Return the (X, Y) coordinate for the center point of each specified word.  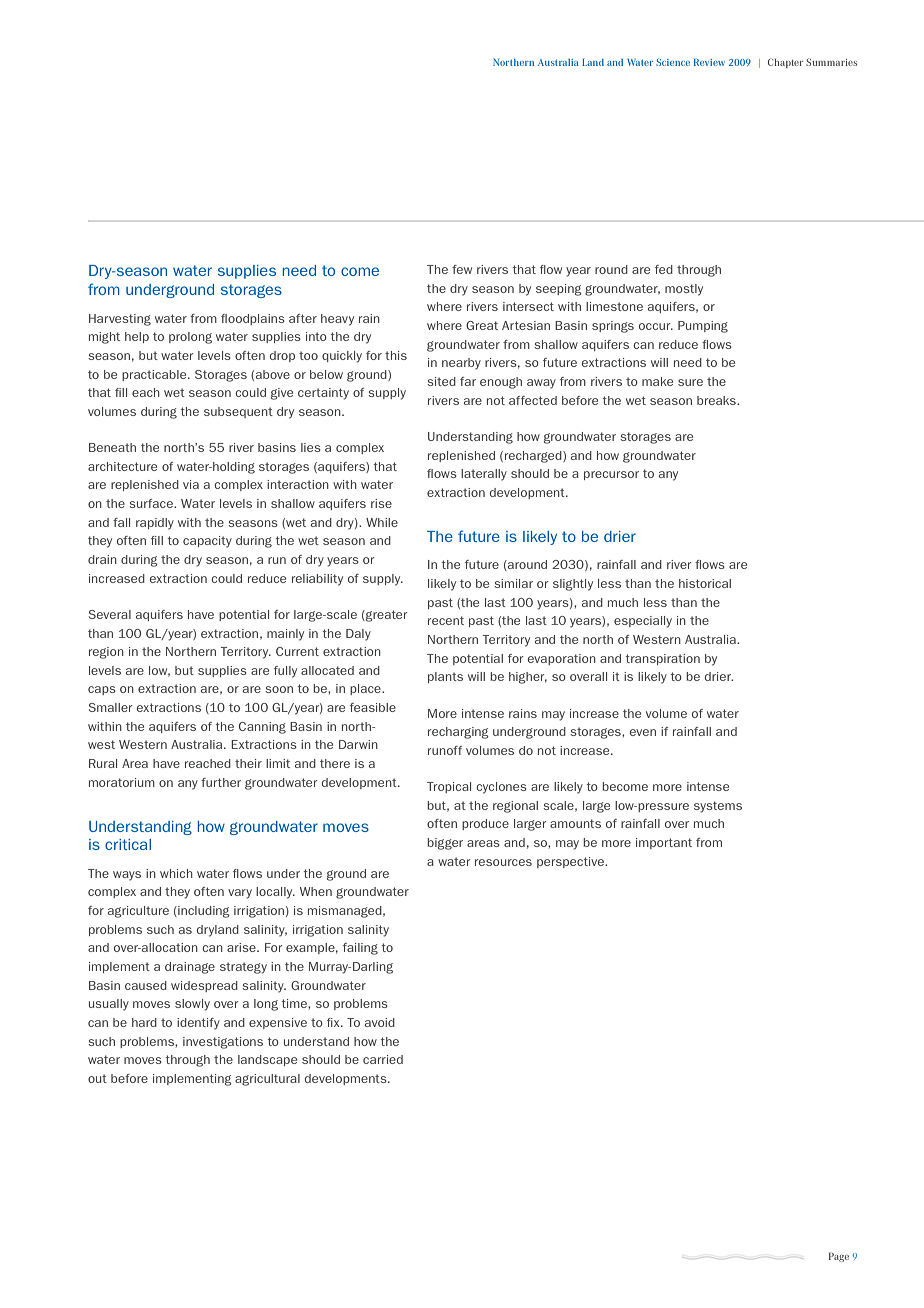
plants (445, 677)
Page (839, 1257)
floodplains (253, 319)
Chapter (785, 63)
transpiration (662, 659)
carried (383, 1059)
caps (102, 690)
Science (673, 62)
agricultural (267, 1080)
